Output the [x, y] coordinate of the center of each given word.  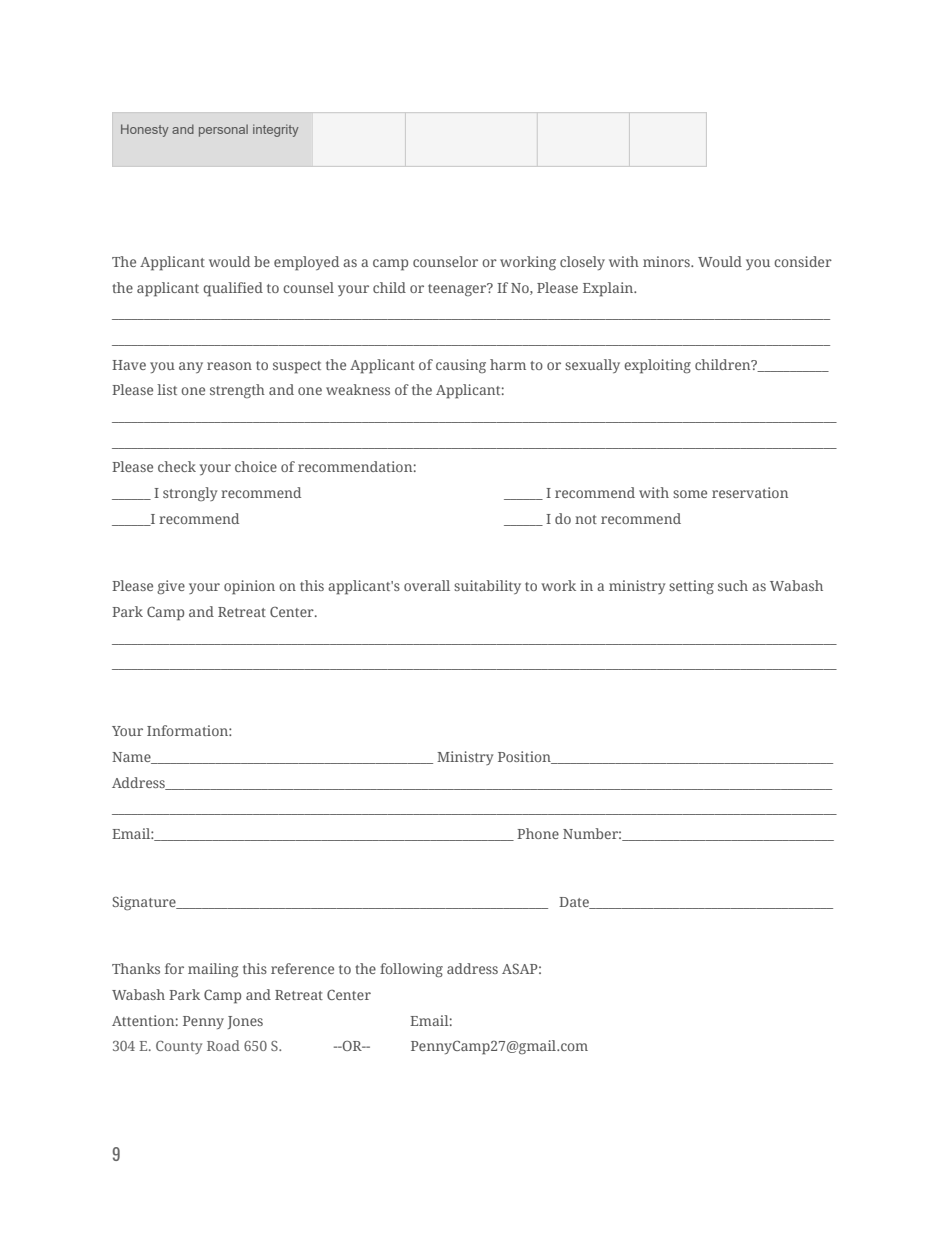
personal [223, 130]
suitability [487, 587]
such [733, 585]
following [411, 970]
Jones [245, 1022]
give [171, 587]
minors [667, 261]
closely [582, 263]
